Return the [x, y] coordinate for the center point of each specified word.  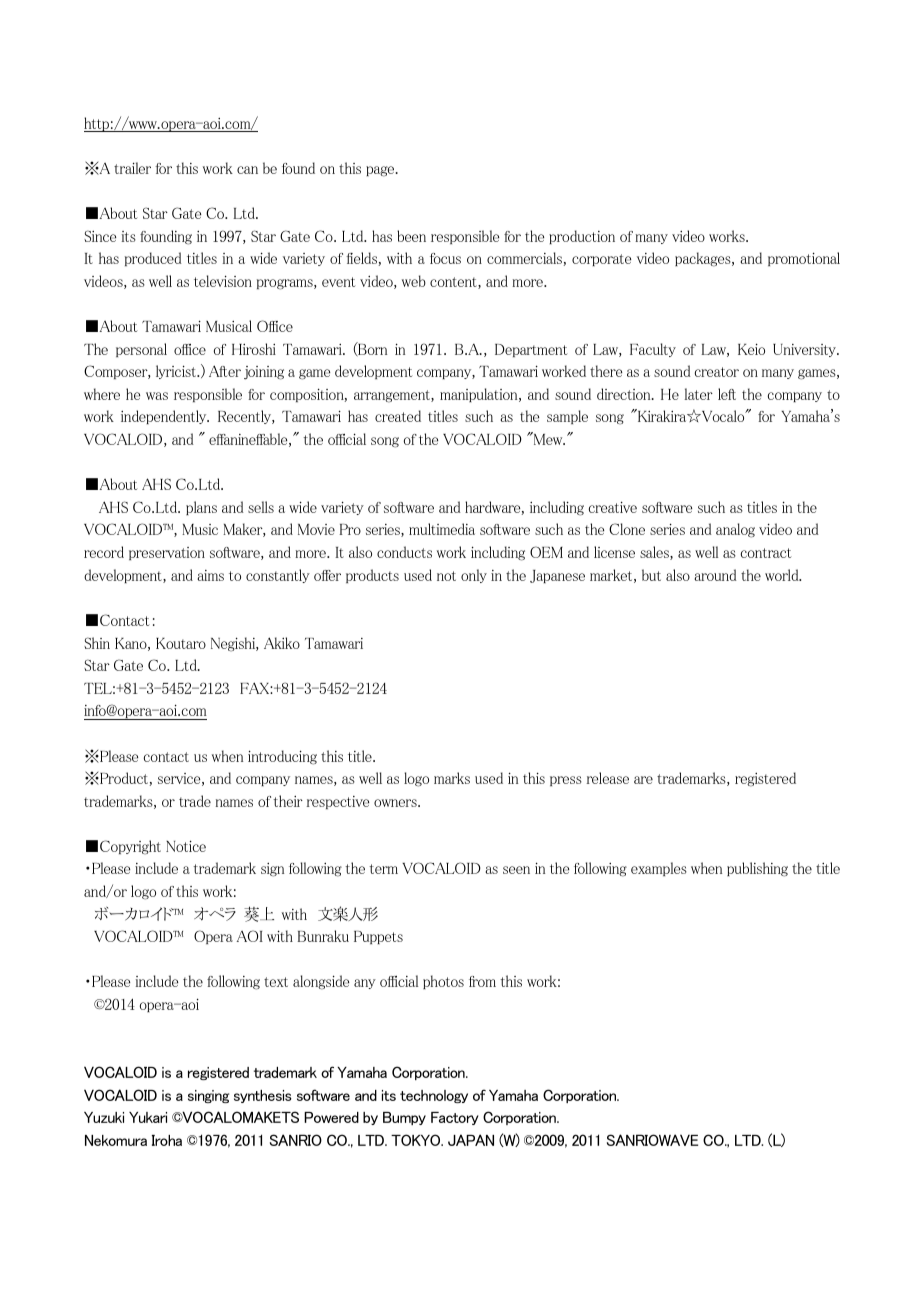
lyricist [177, 372]
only [474, 576]
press [566, 781]
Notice [186, 846]
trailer [132, 168]
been [411, 236]
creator [717, 372]
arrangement [393, 396]
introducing [282, 757]
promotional [804, 259]
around [715, 575]
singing [208, 1096]
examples [659, 869]
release [607, 778]
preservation [167, 553]
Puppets [378, 937]
